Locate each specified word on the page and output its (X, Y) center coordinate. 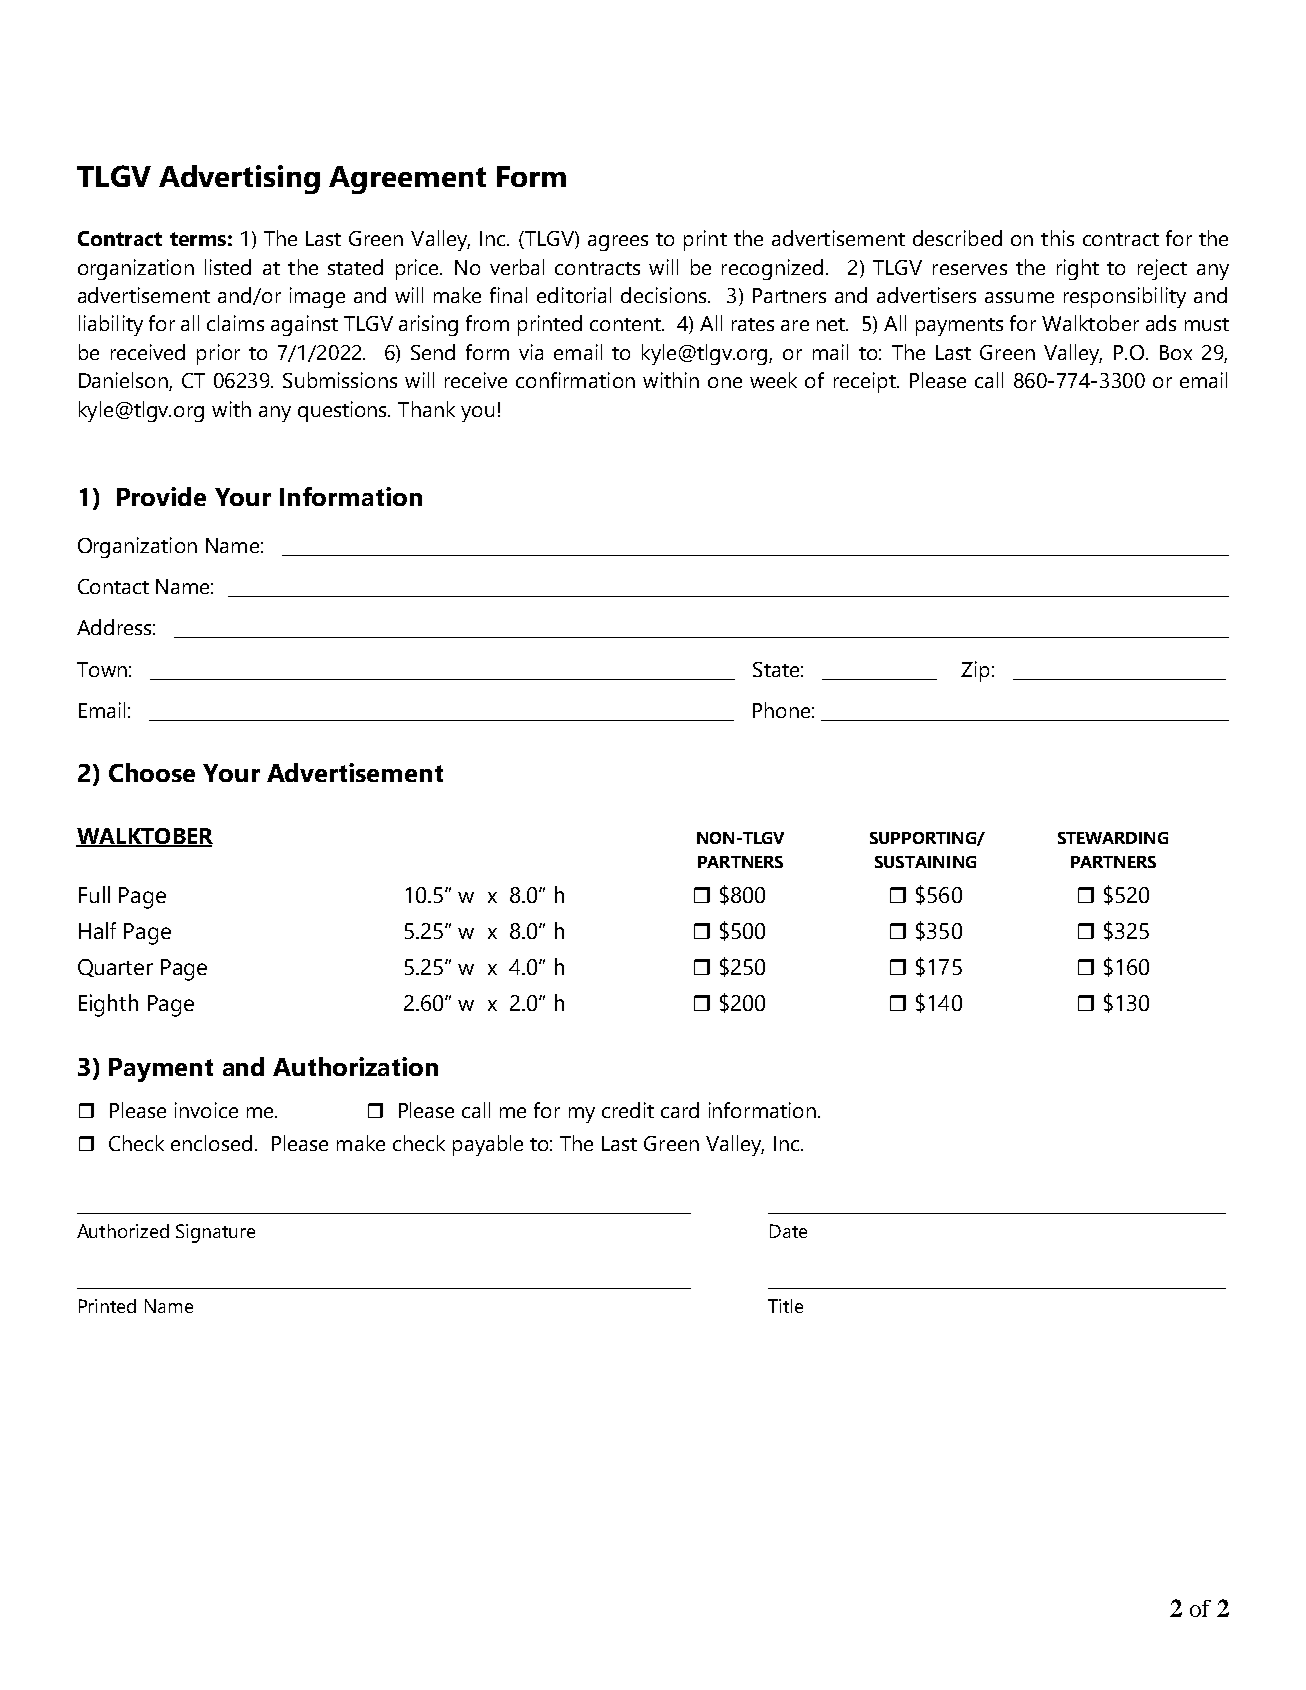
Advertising (239, 179)
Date (788, 1231)
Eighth (108, 1005)
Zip (975, 671)
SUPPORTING (924, 839)
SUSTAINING (925, 862)
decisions (665, 295)
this (1057, 238)
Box (1176, 352)
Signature (215, 1233)
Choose (152, 772)
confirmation (575, 380)
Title (785, 1306)
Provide (161, 496)
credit (628, 1110)
